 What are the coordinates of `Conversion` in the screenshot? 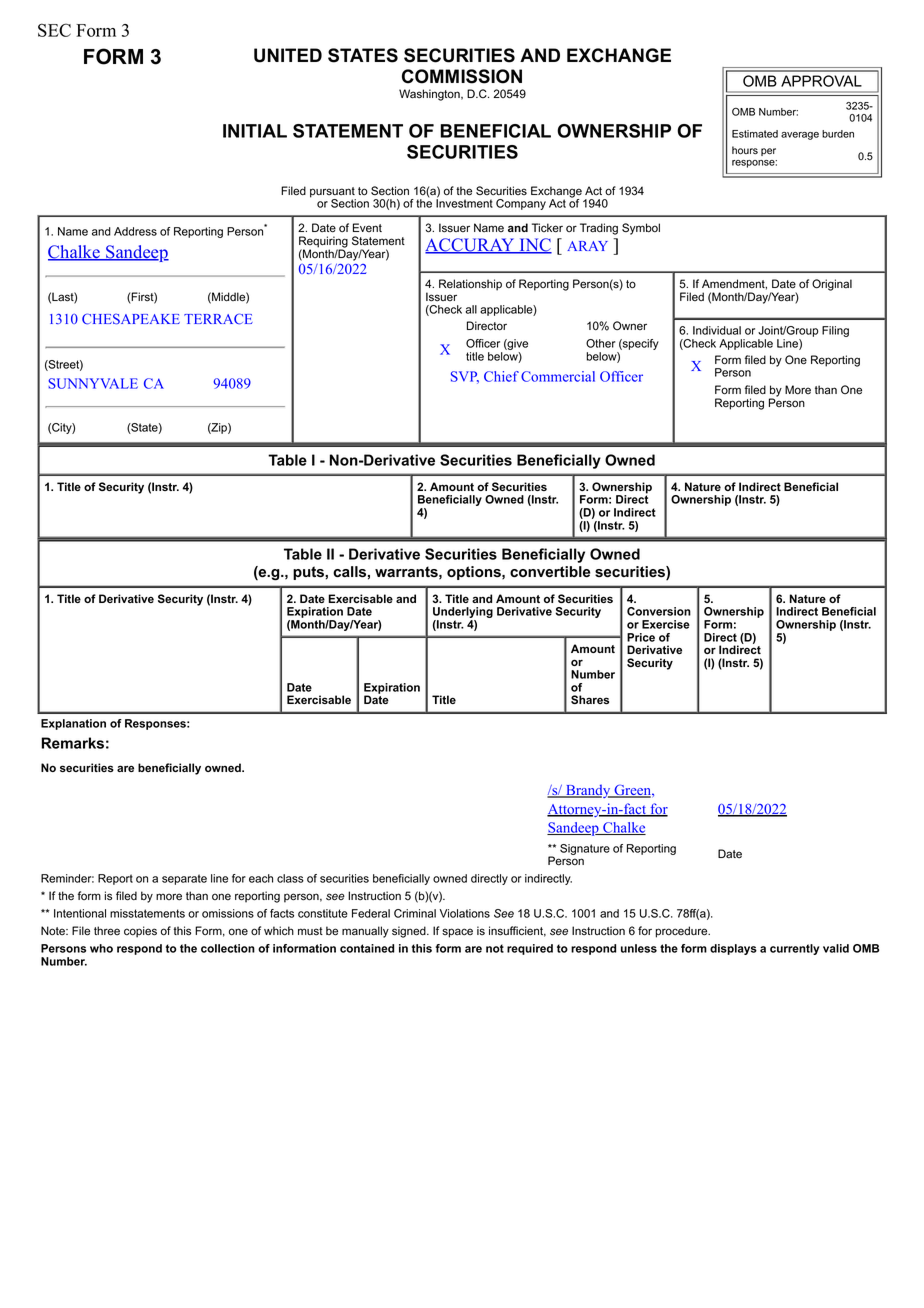 It's located at (659, 611).
